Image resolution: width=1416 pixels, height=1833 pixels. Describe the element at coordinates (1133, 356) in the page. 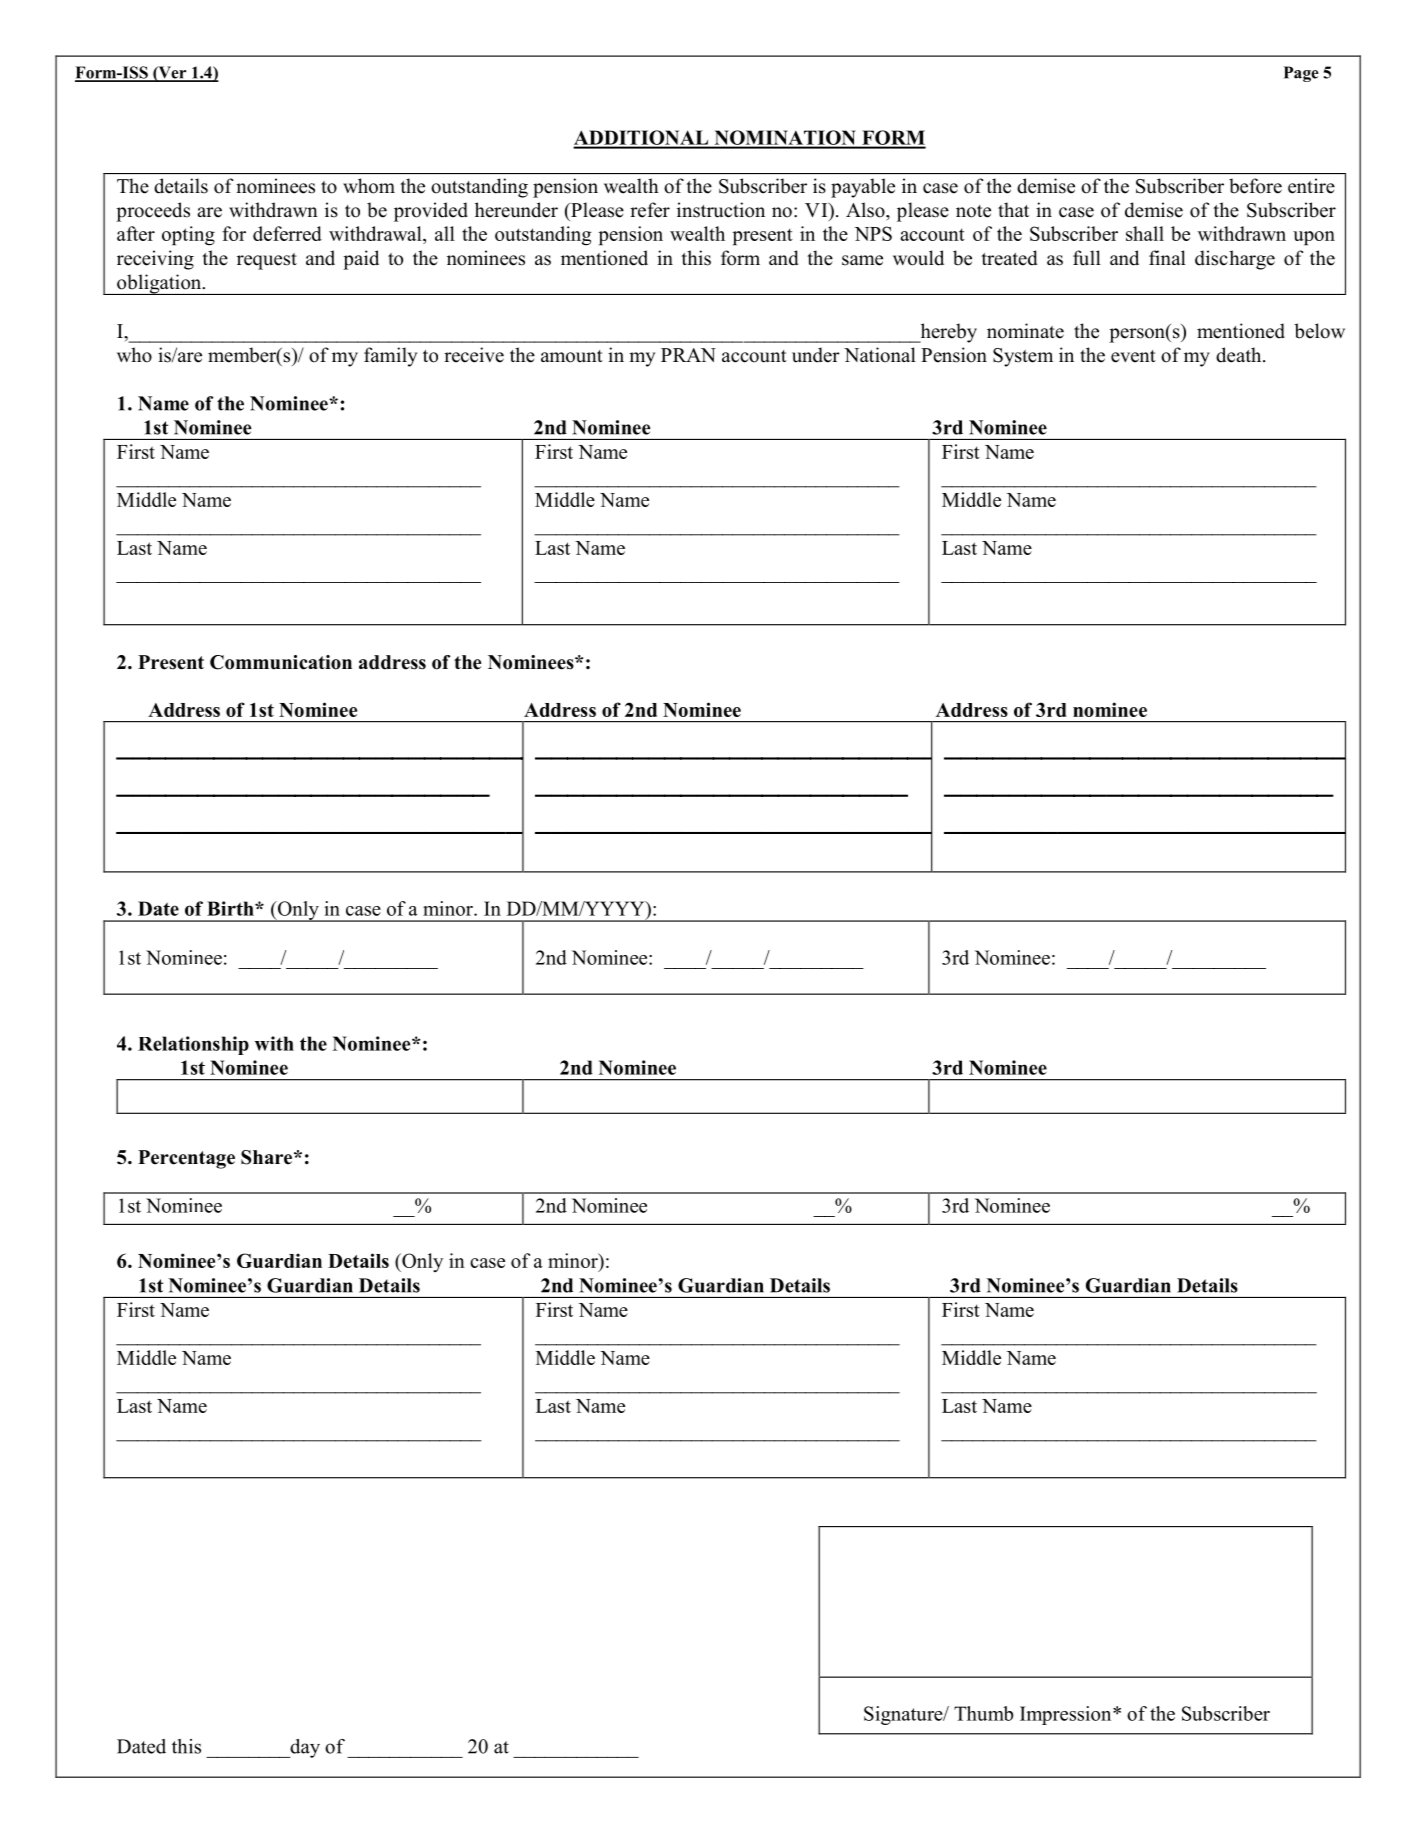

I see `event` at that location.
